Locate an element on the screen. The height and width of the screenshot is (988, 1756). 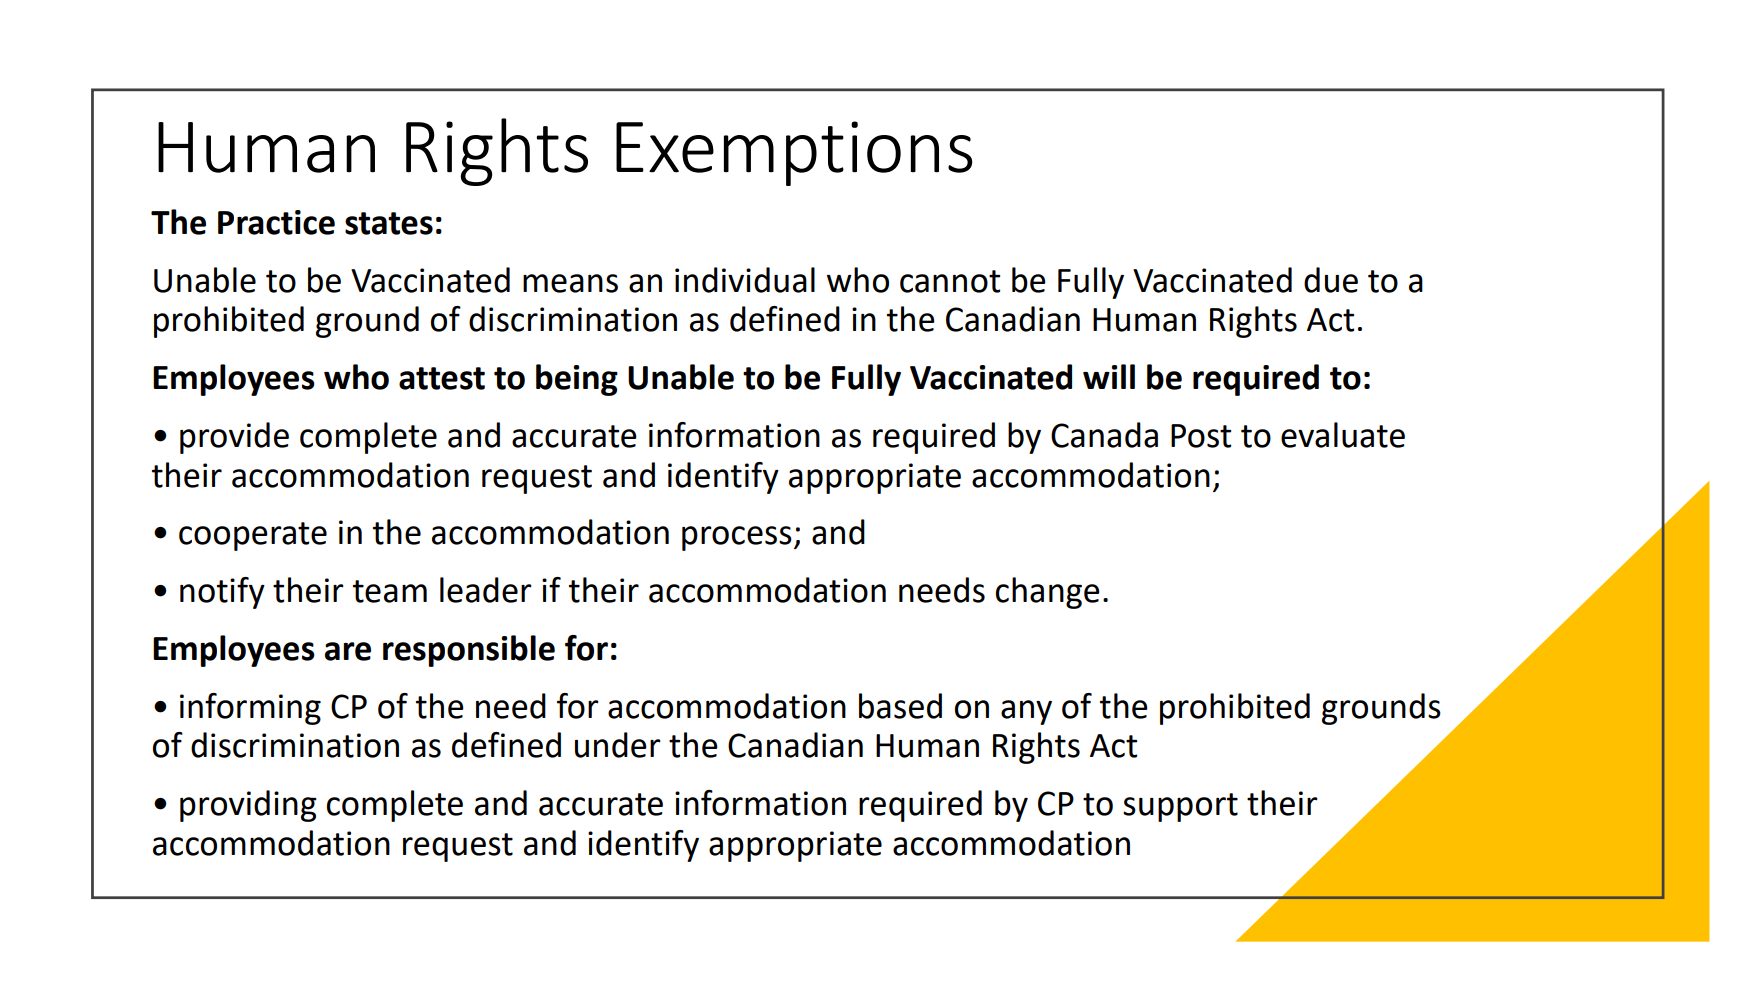
states is located at coordinates (389, 223).
